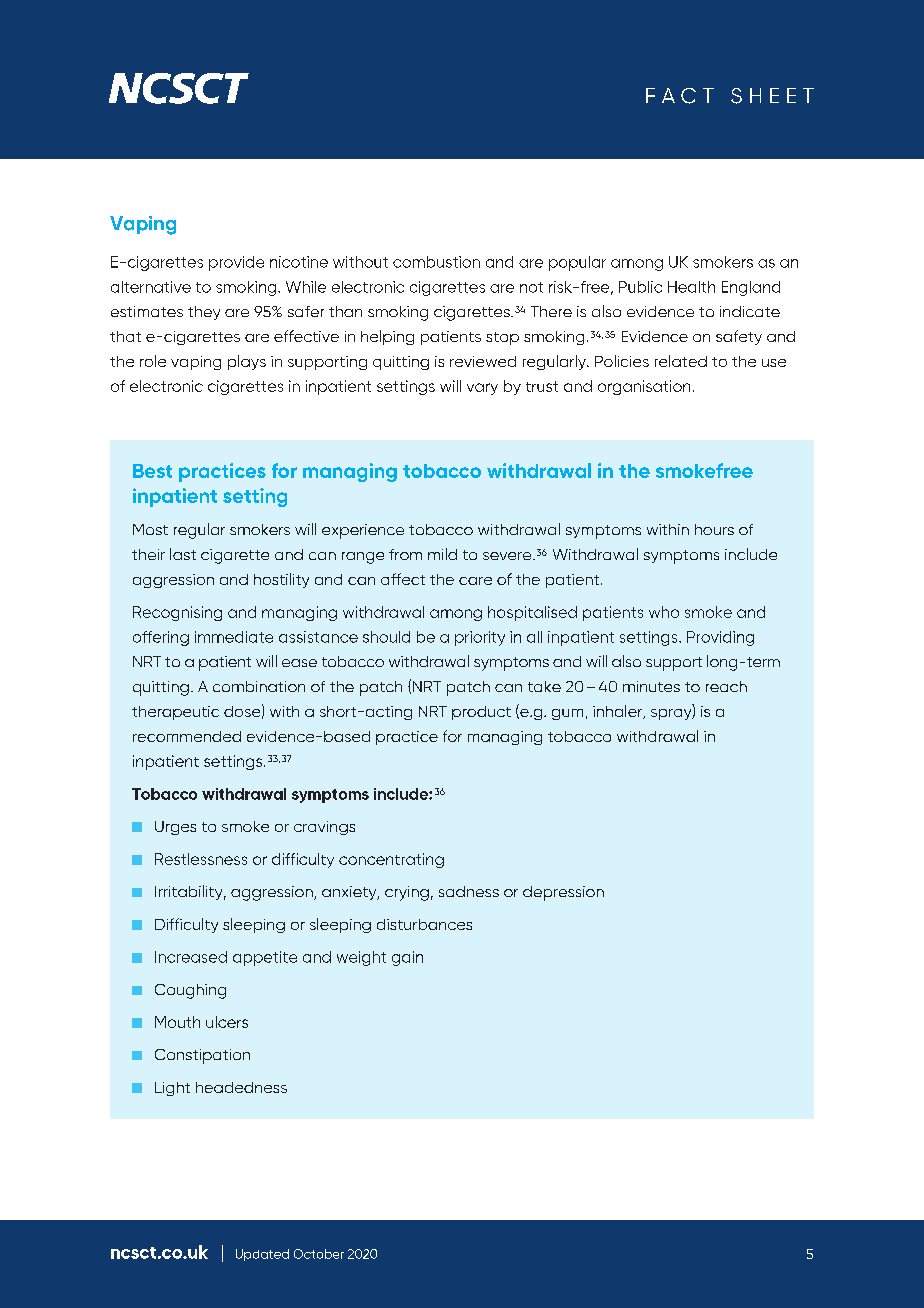  I want to click on provide, so click(236, 263).
